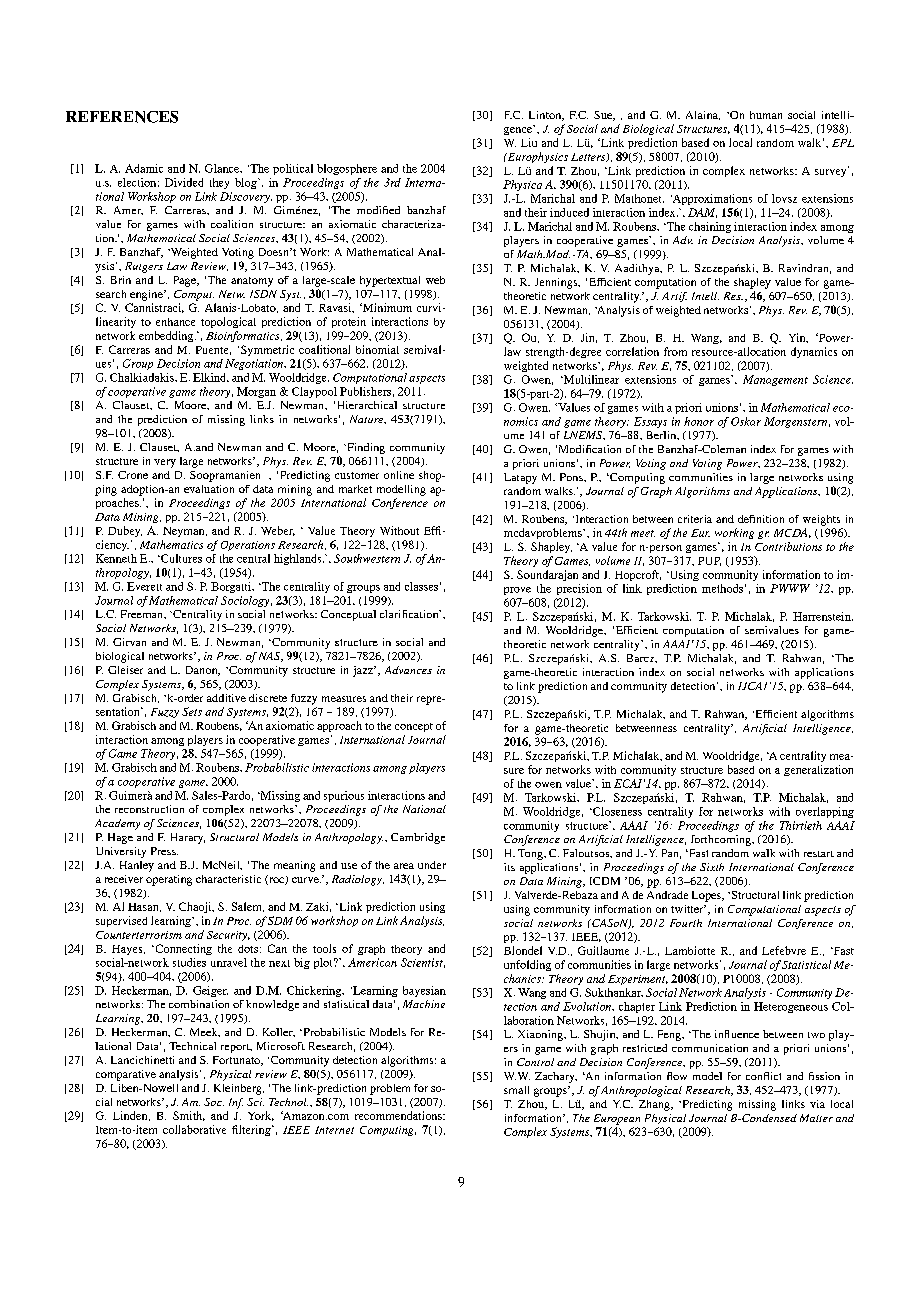 The height and width of the image is (1308, 924). What do you see at coordinates (529, 142) in the image?
I see `Liu` at bounding box center [529, 142].
